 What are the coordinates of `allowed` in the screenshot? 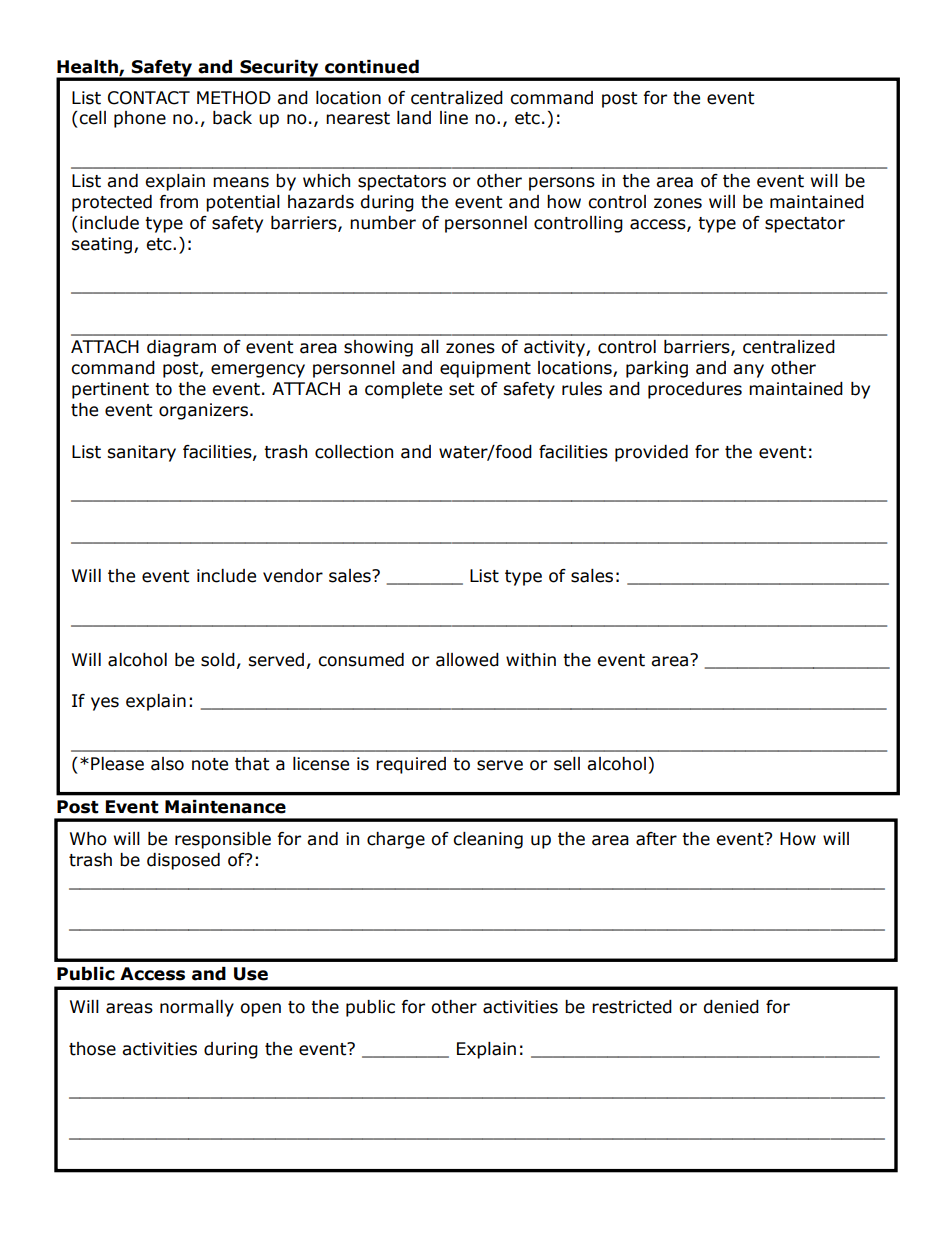 It's located at (467, 660).
